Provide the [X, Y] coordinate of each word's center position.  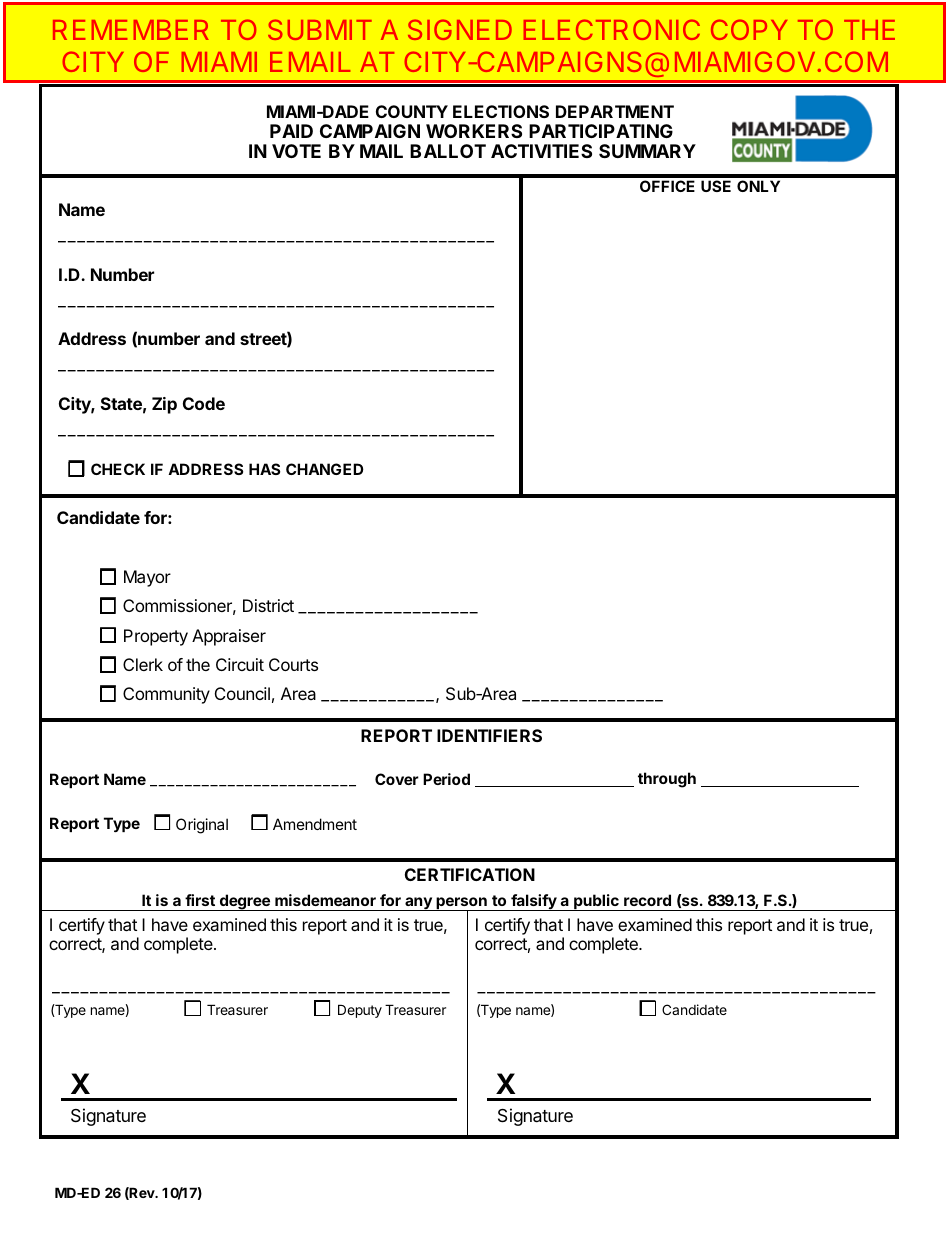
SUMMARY [647, 151]
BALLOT [448, 151]
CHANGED [324, 469]
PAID [291, 131]
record [647, 900]
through [667, 780]
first [200, 900]
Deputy [360, 1011]
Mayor [147, 578]
